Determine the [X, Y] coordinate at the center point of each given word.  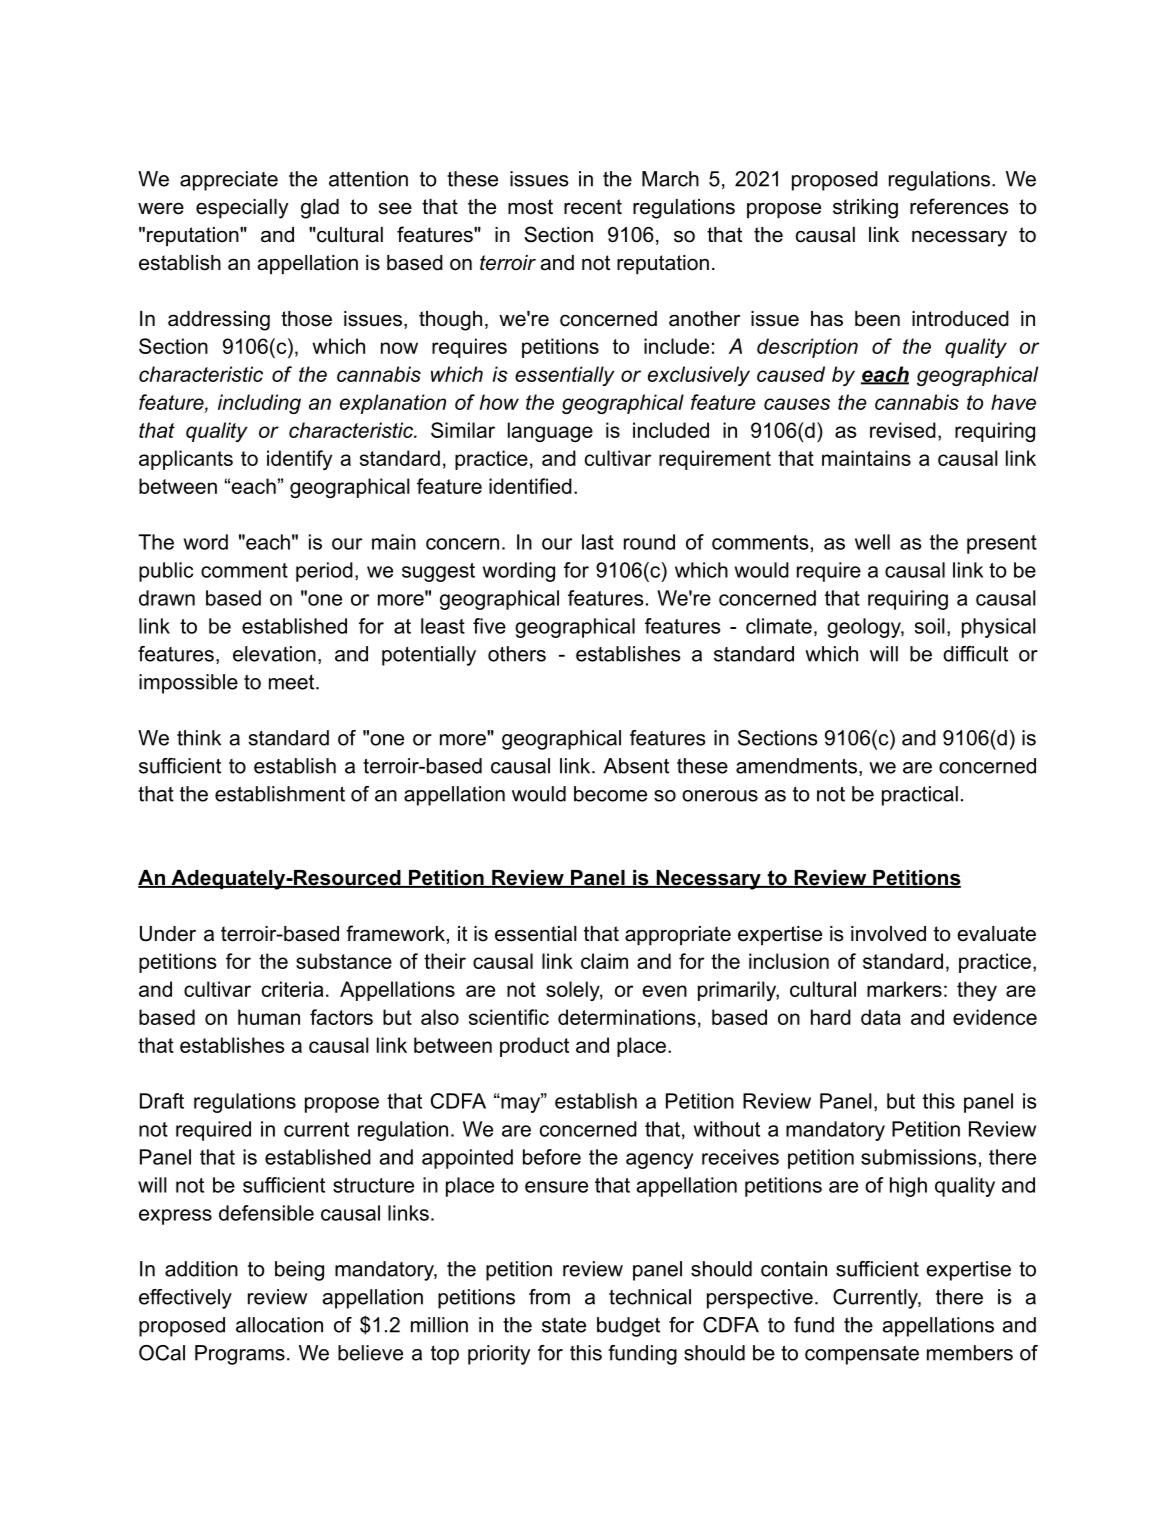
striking [865, 209]
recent [593, 207]
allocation [279, 1325]
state [564, 1325]
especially [242, 209]
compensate [862, 1355]
